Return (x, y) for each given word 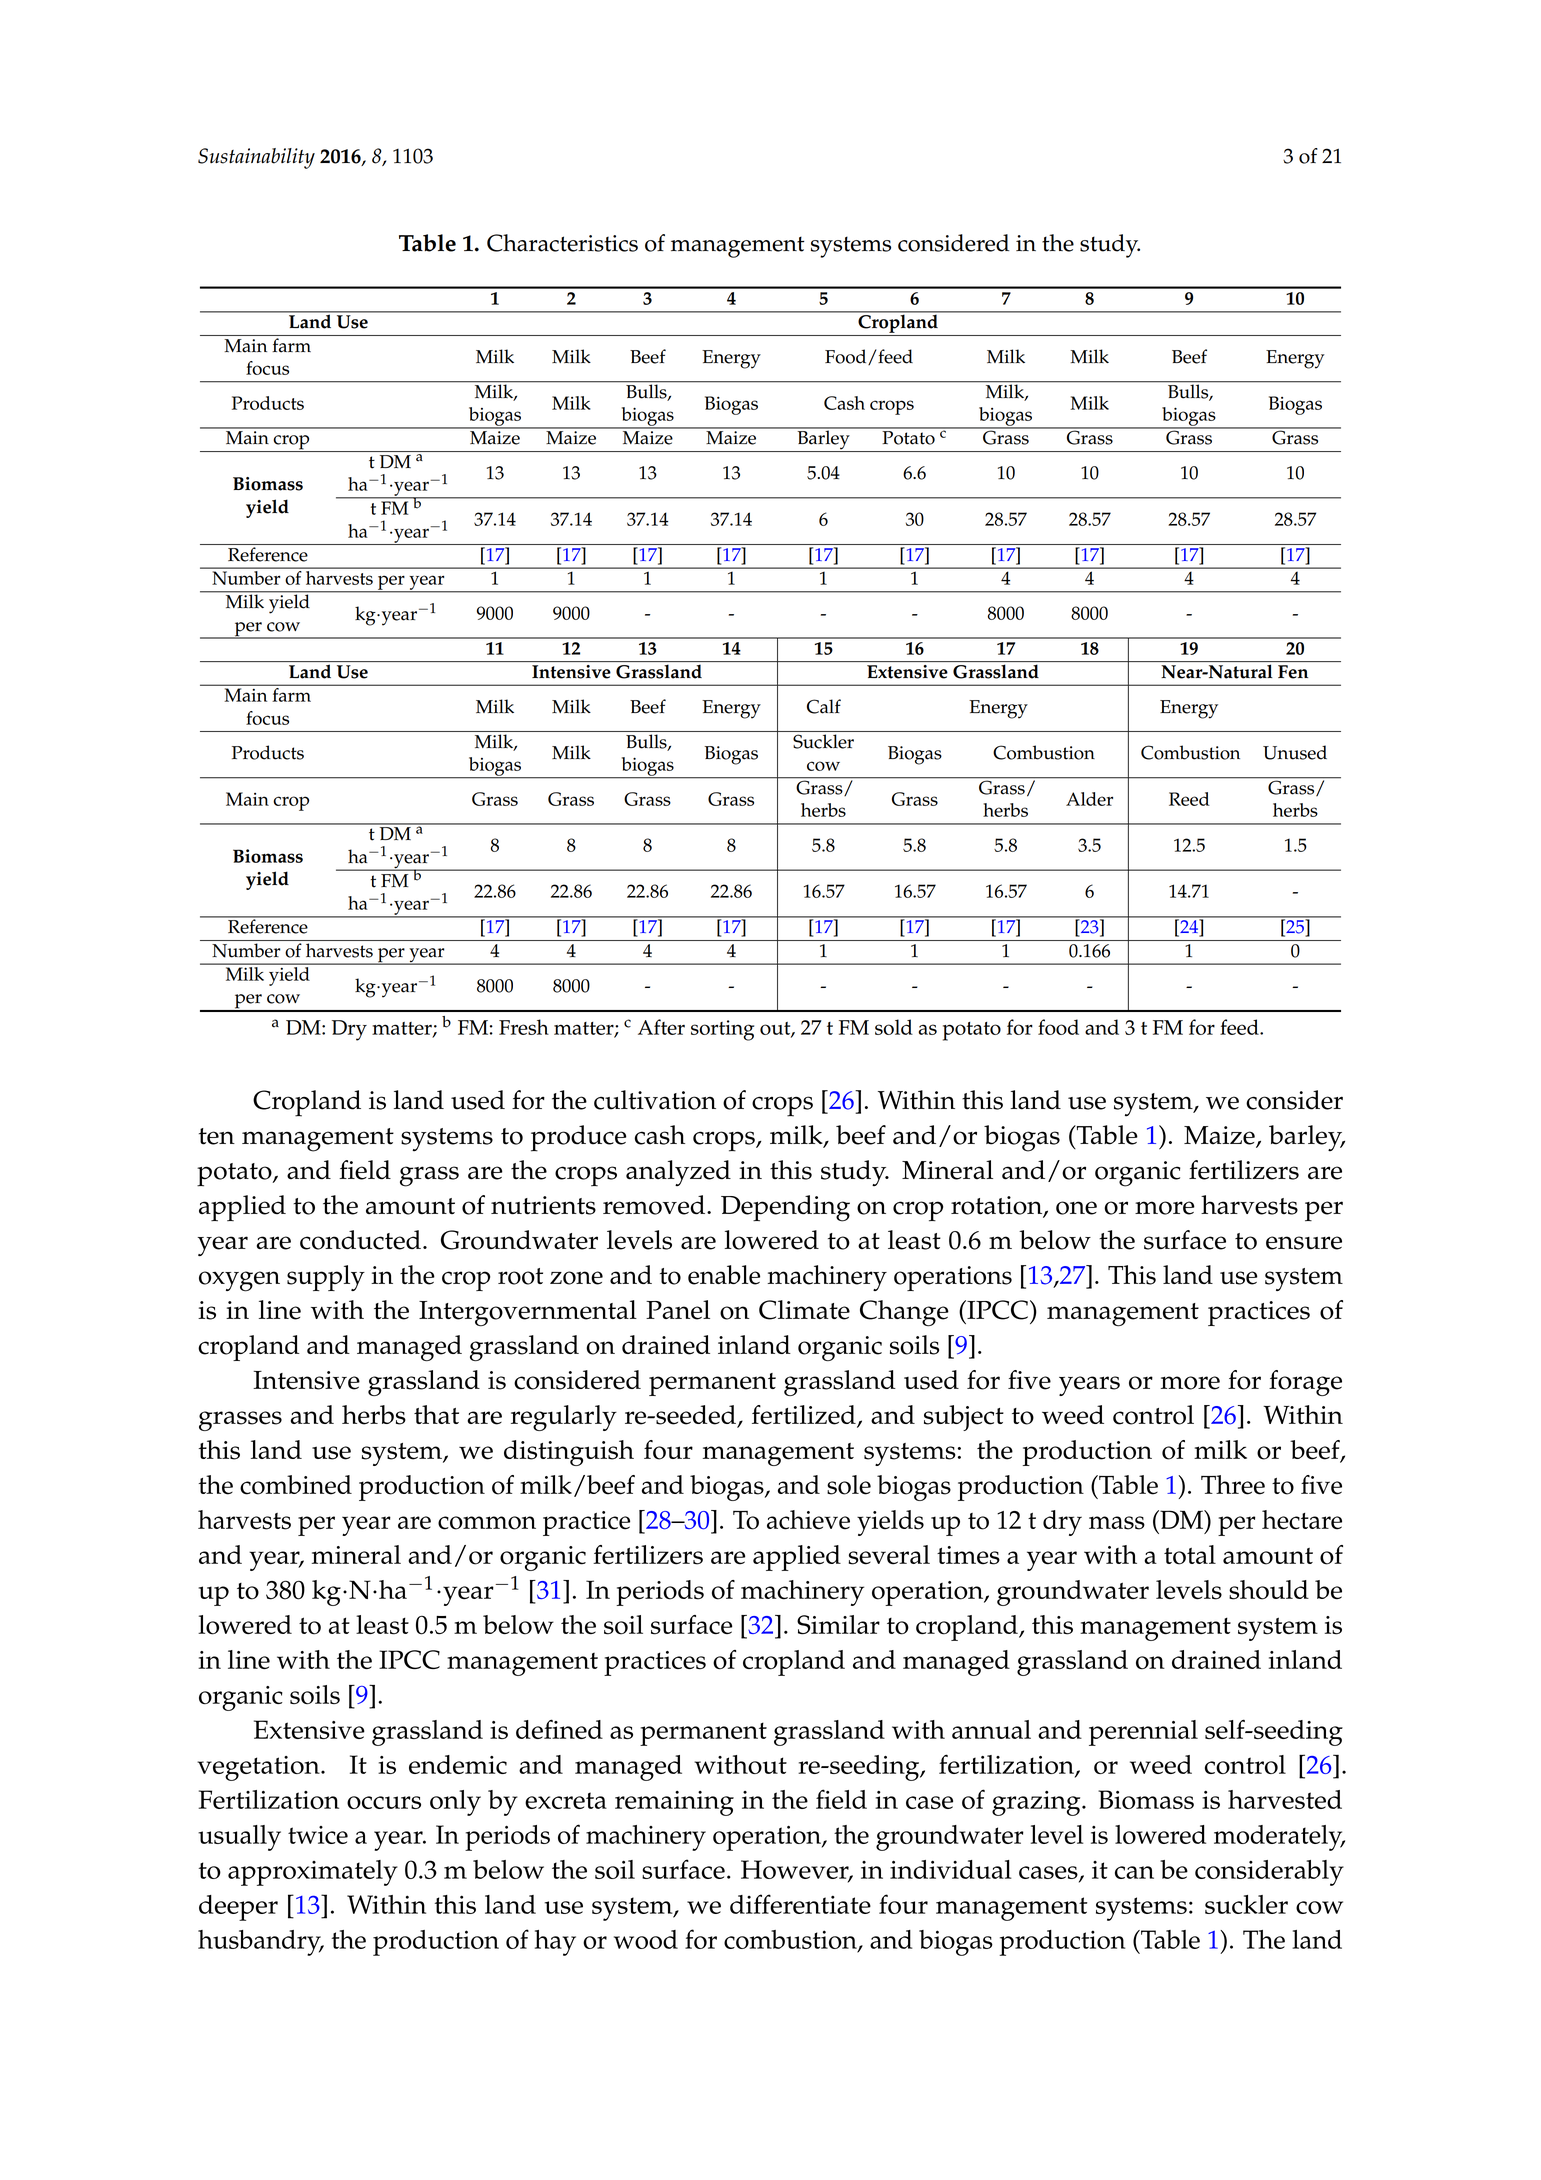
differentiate (800, 1904)
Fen (1293, 672)
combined (296, 1485)
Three (1233, 1485)
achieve (808, 1520)
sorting (722, 1030)
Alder (1089, 799)
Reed (1189, 799)
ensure (1304, 1243)
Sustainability (256, 158)
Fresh (524, 1027)
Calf (824, 706)
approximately (313, 1873)
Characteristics (562, 243)
